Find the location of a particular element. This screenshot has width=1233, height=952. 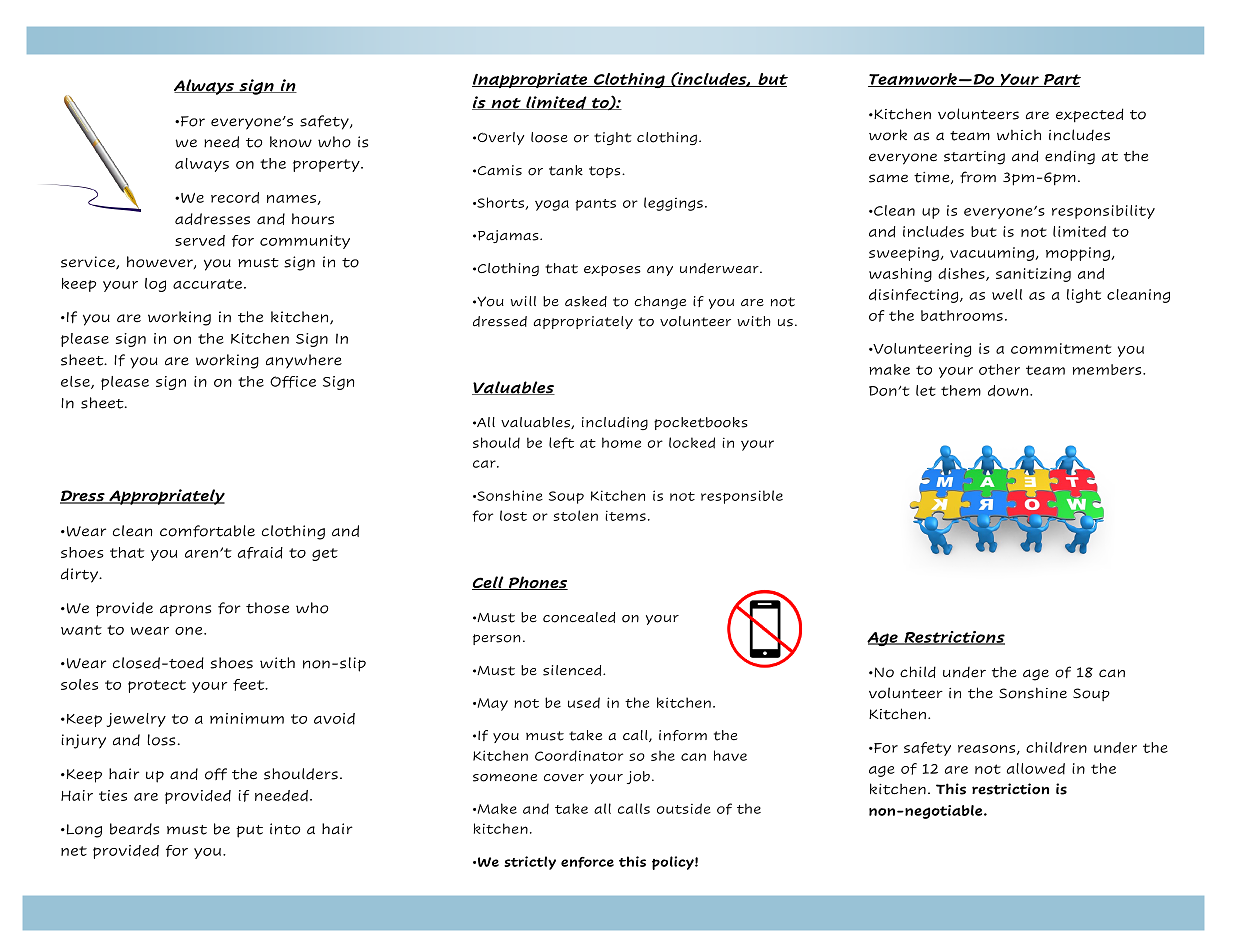

put is located at coordinates (249, 831).
